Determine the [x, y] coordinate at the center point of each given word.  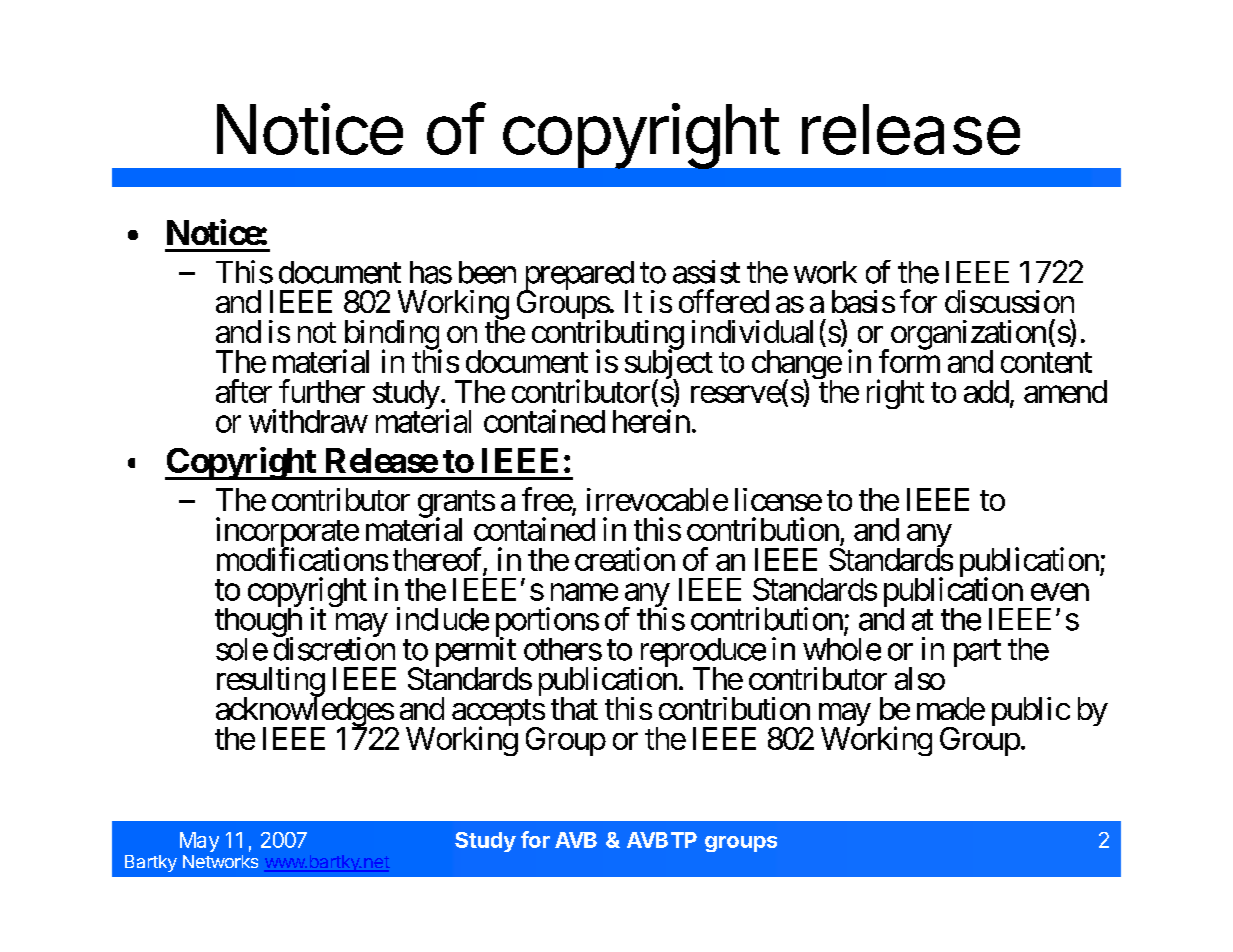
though [258, 624]
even [1060, 592]
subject [669, 365]
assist [706, 272]
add [986, 391]
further [322, 391]
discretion [334, 648]
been [487, 272]
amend [1065, 391]
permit [477, 652]
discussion [1009, 301]
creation [625, 559]
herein [651, 421]
